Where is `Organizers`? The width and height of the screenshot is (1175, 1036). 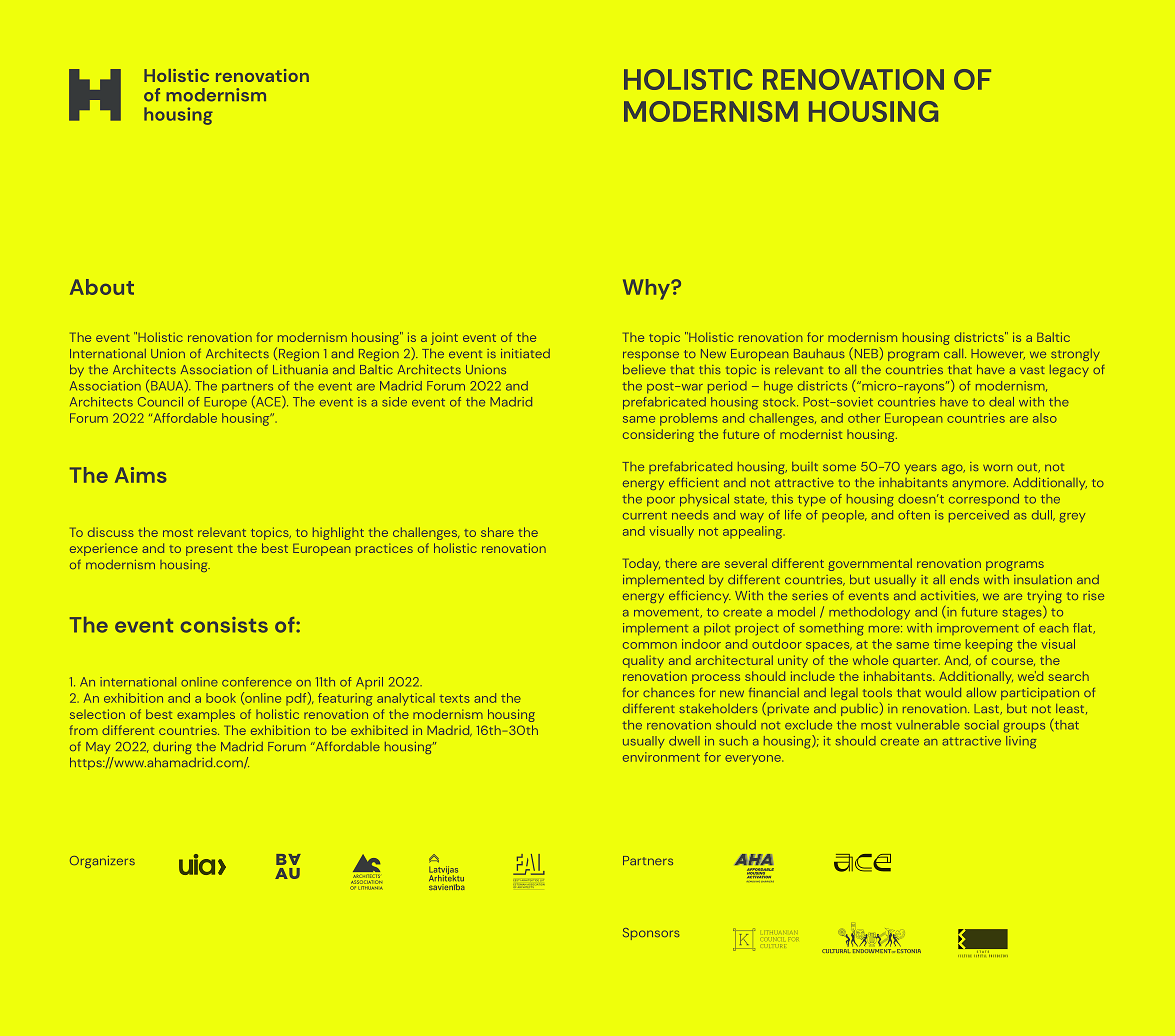 Organizers is located at coordinates (102, 862).
